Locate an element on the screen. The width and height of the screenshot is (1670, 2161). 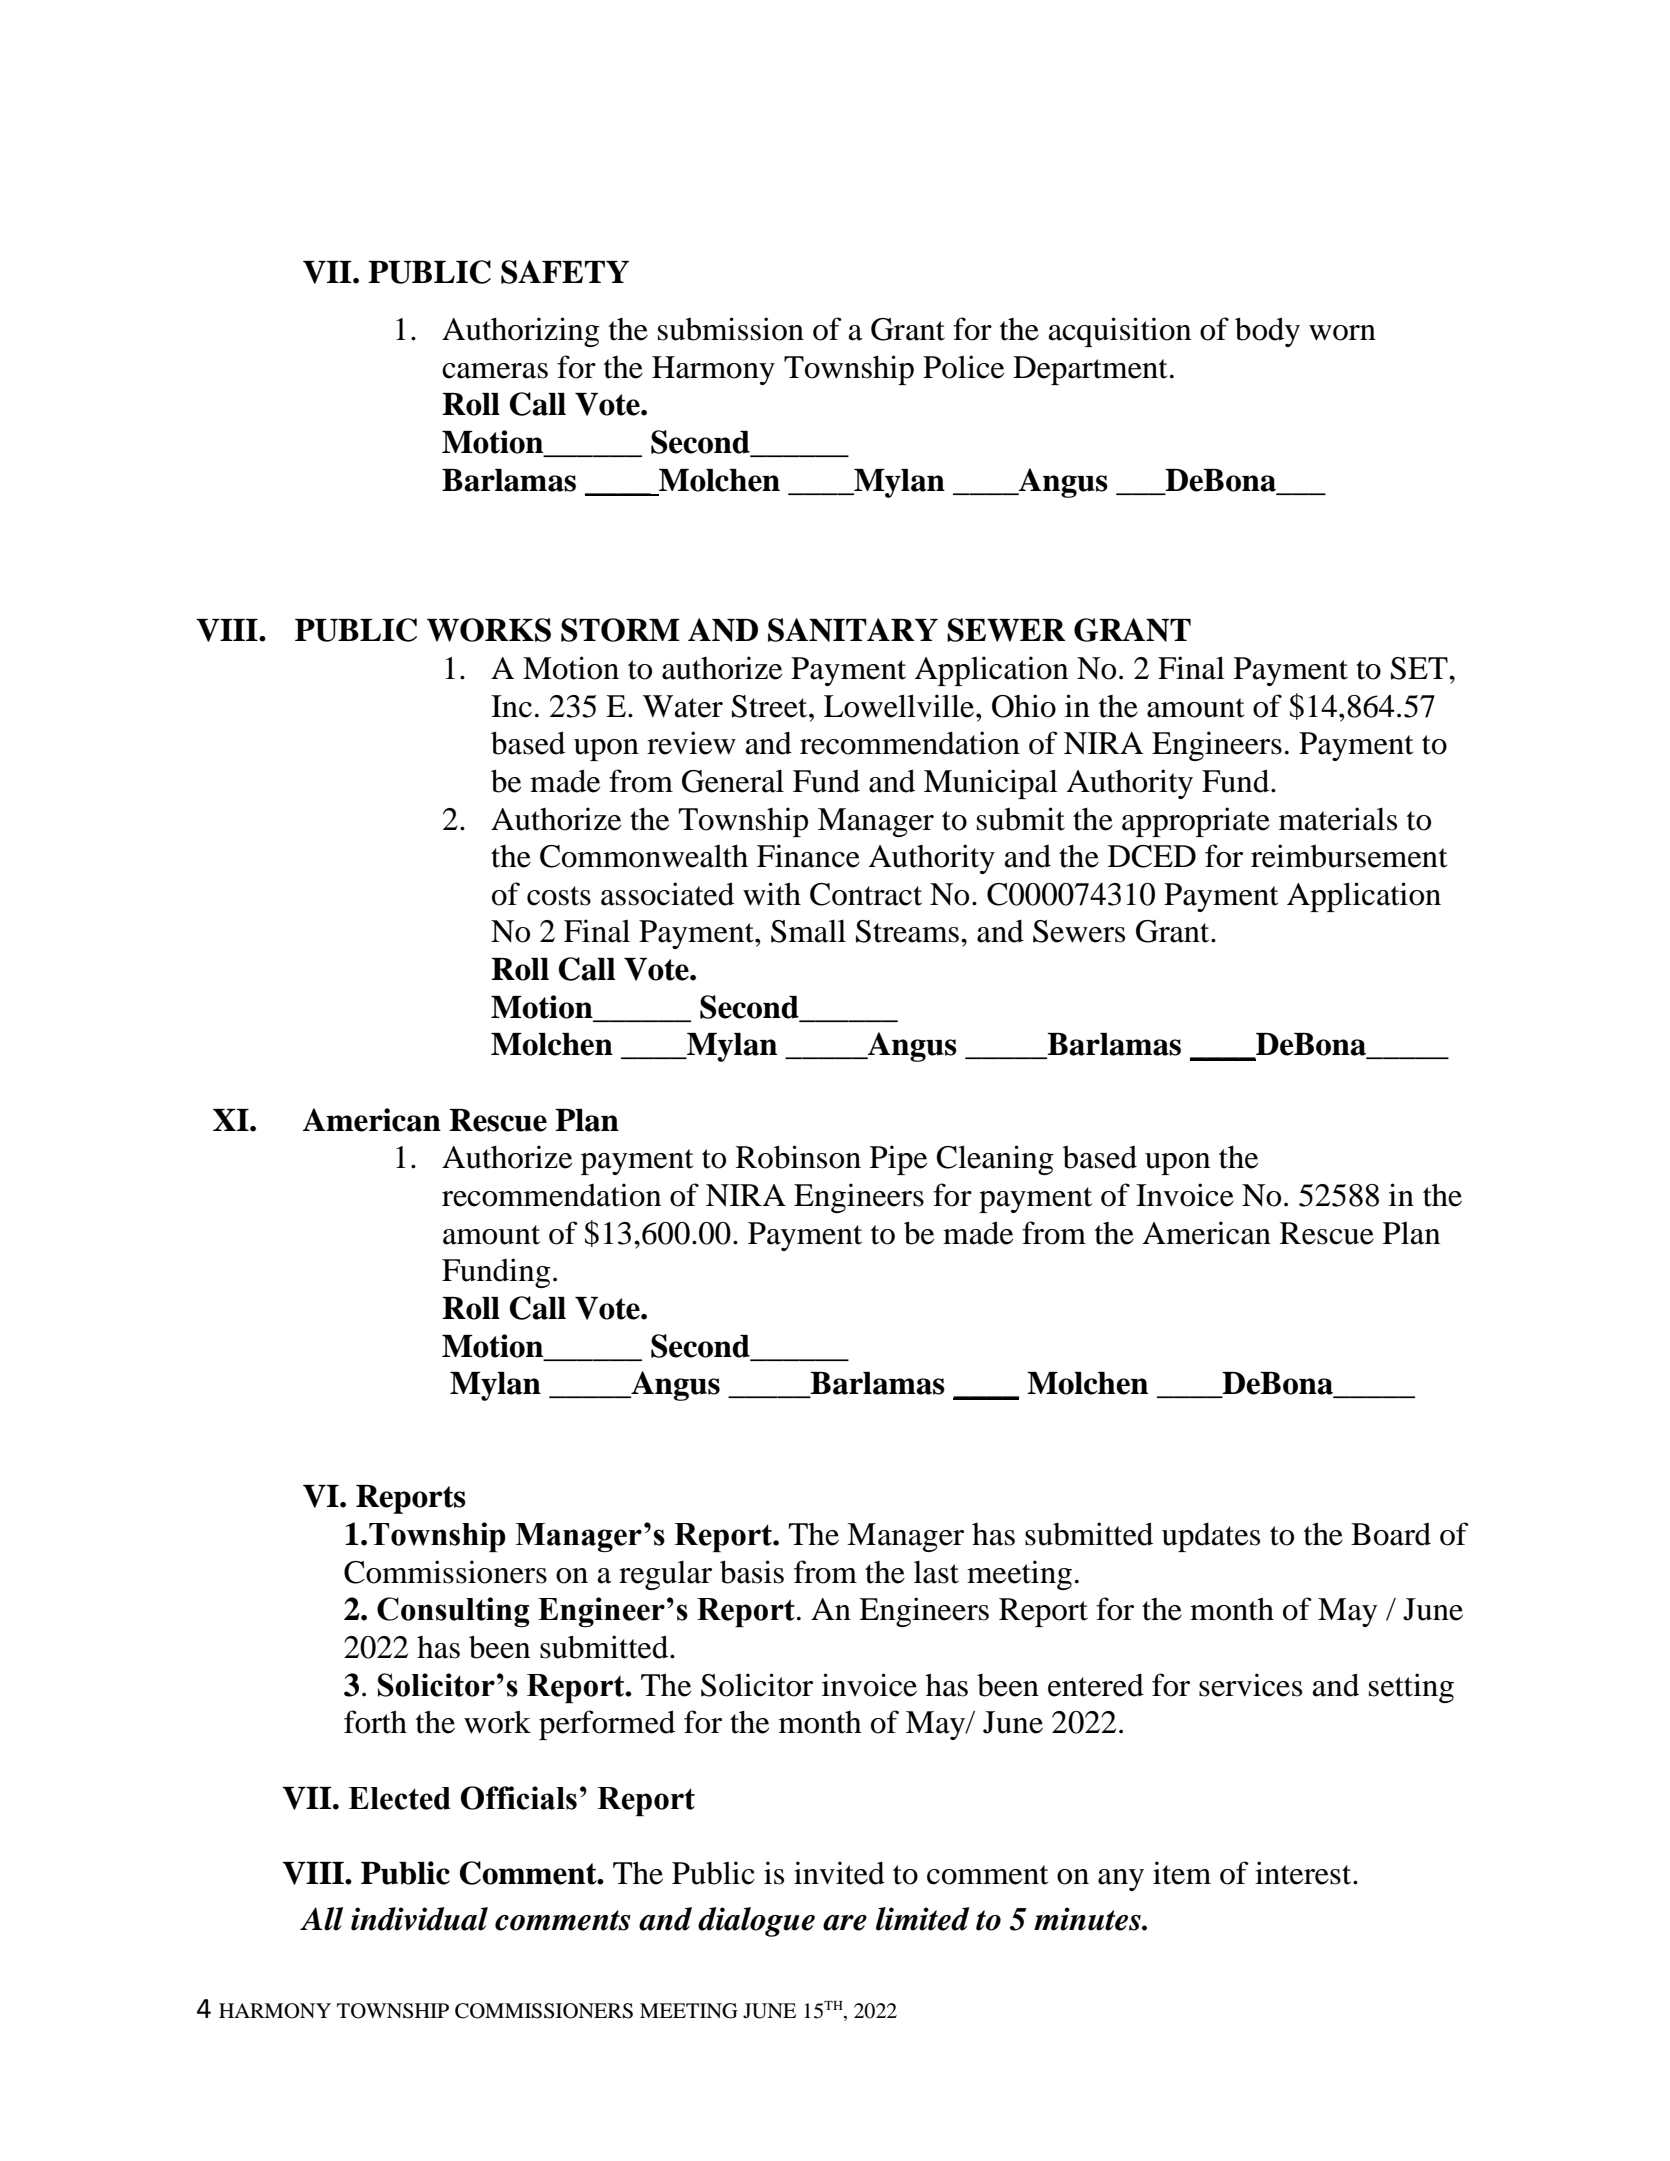
updates is located at coordinates (1211, 1537).
